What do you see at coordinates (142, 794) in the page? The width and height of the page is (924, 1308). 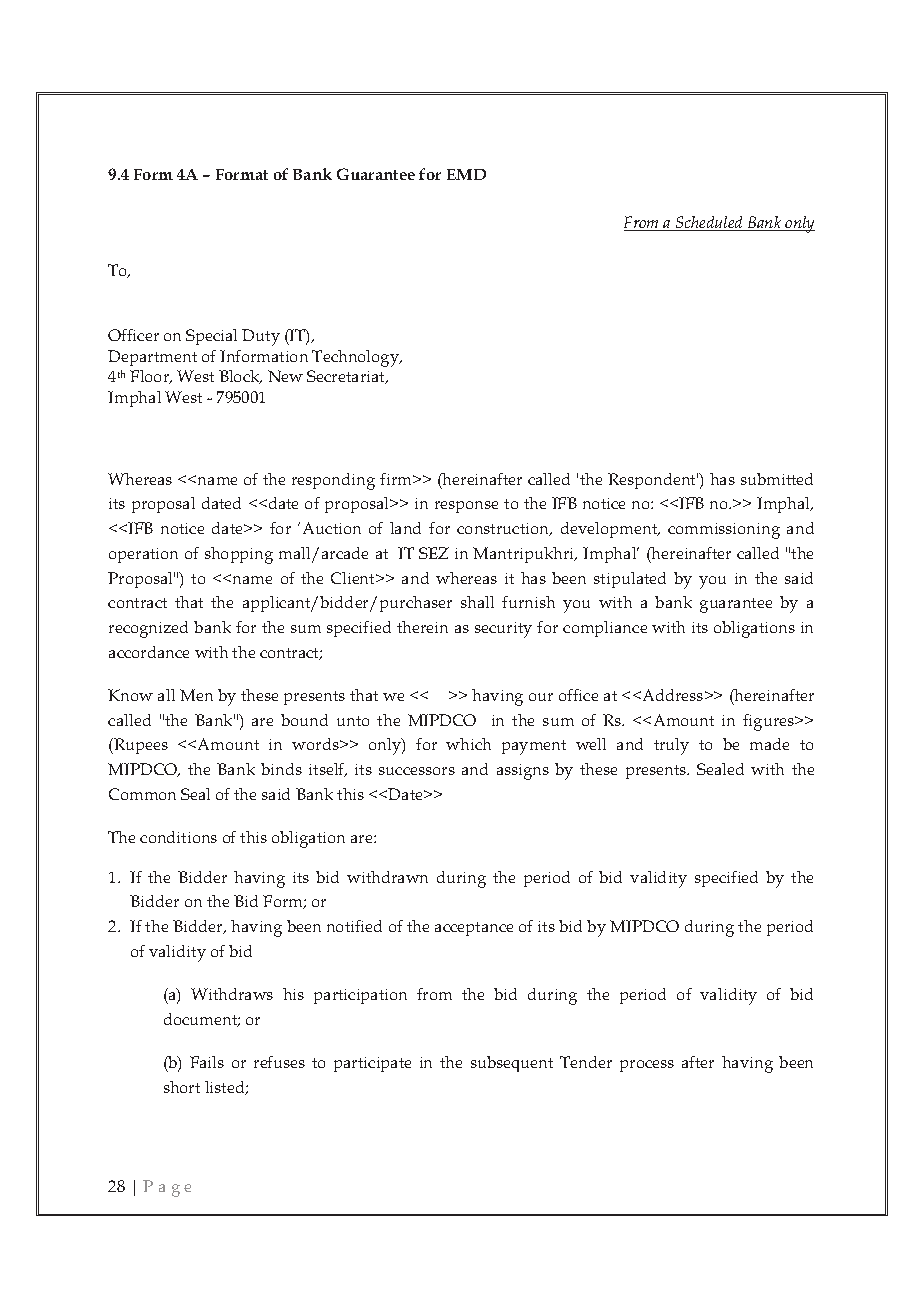 I see `Common` at bounding box center [142, 794].
